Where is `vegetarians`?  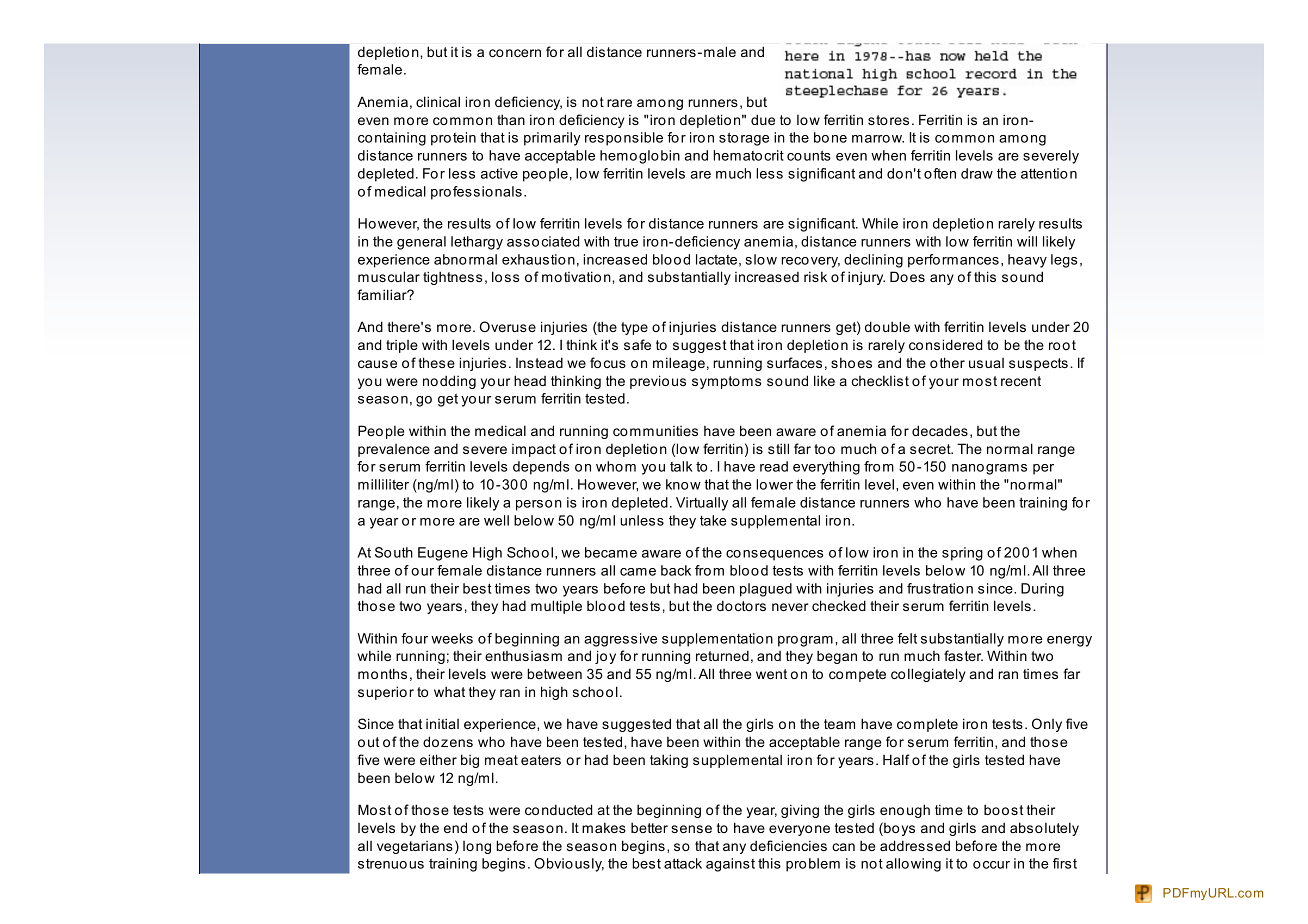
vegetarians is located at coordinates (415, 847).
